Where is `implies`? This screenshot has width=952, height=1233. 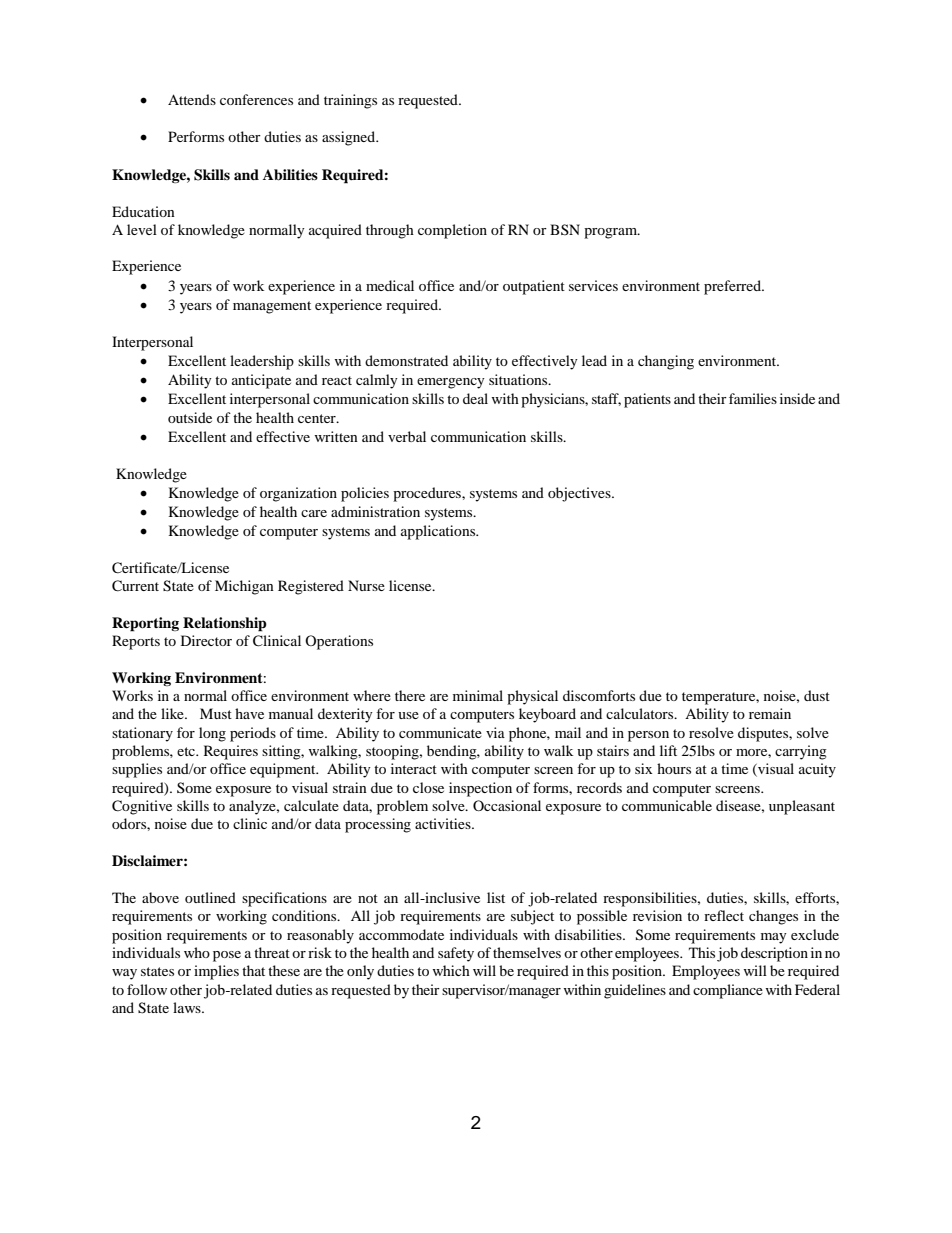
implies is located at coordinates (216, 972).
